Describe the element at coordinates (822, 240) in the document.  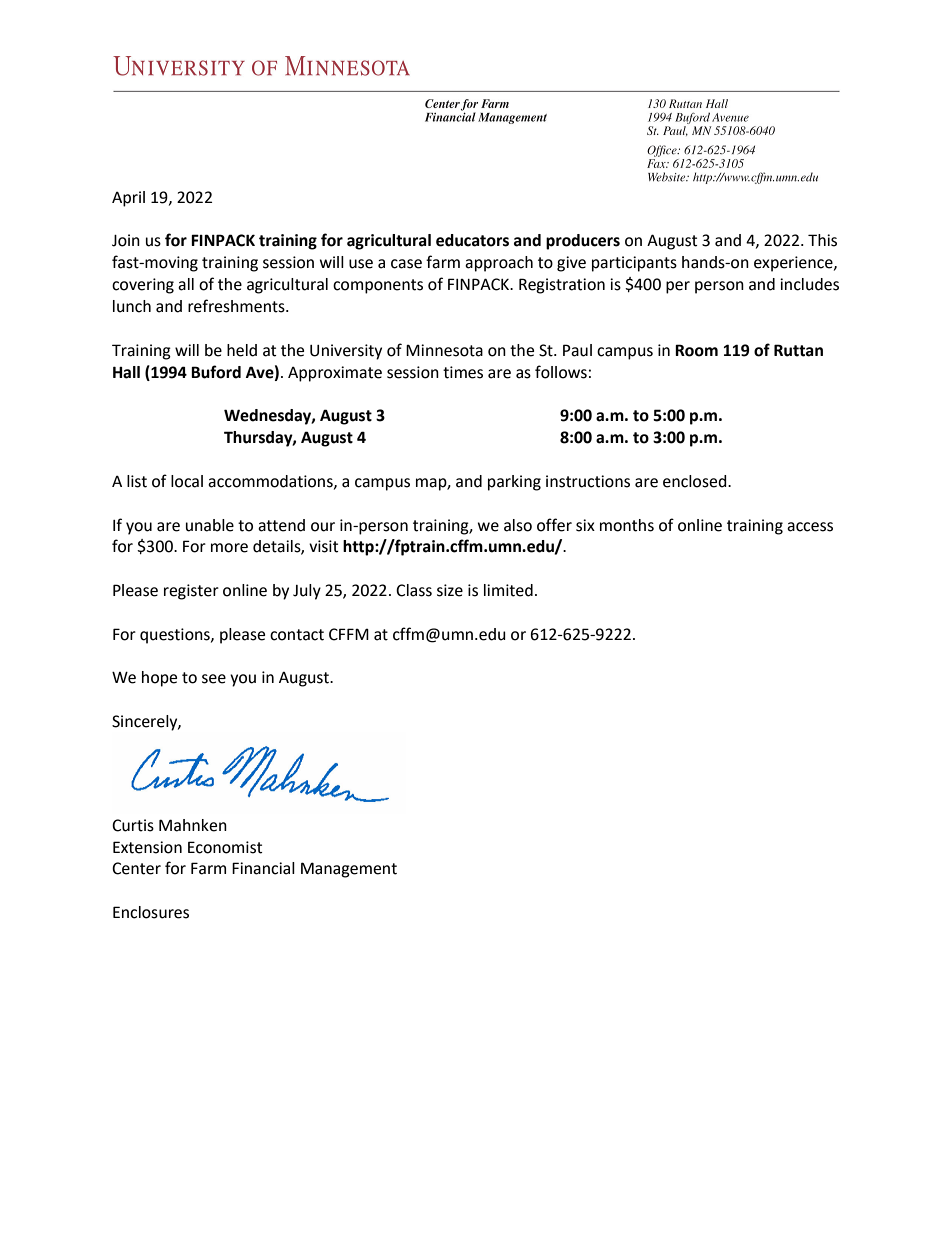
I see `This` at that location.
